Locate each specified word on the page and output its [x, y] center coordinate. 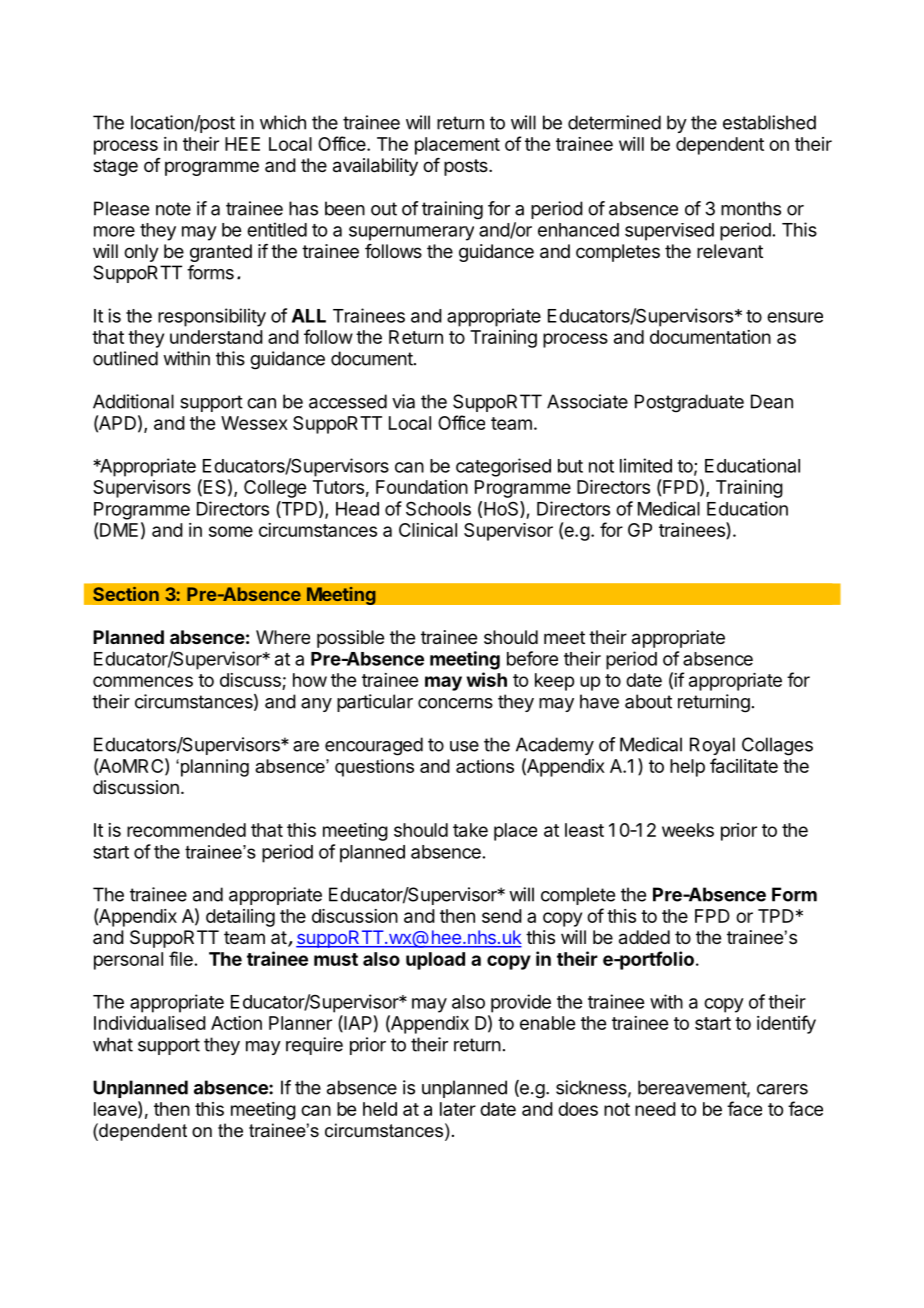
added [644, 937]
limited [646, 465]
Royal [712, 746]
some [231, 531]
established [769, 122]
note [173, 209]
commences [143, 681]
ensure [795, 317]
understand [216, 337]
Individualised [150, 1023]
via [403, 401]
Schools [438, 509]
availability [375, 167]
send [502, 916]
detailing [240, 918]
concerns [455, 703]
